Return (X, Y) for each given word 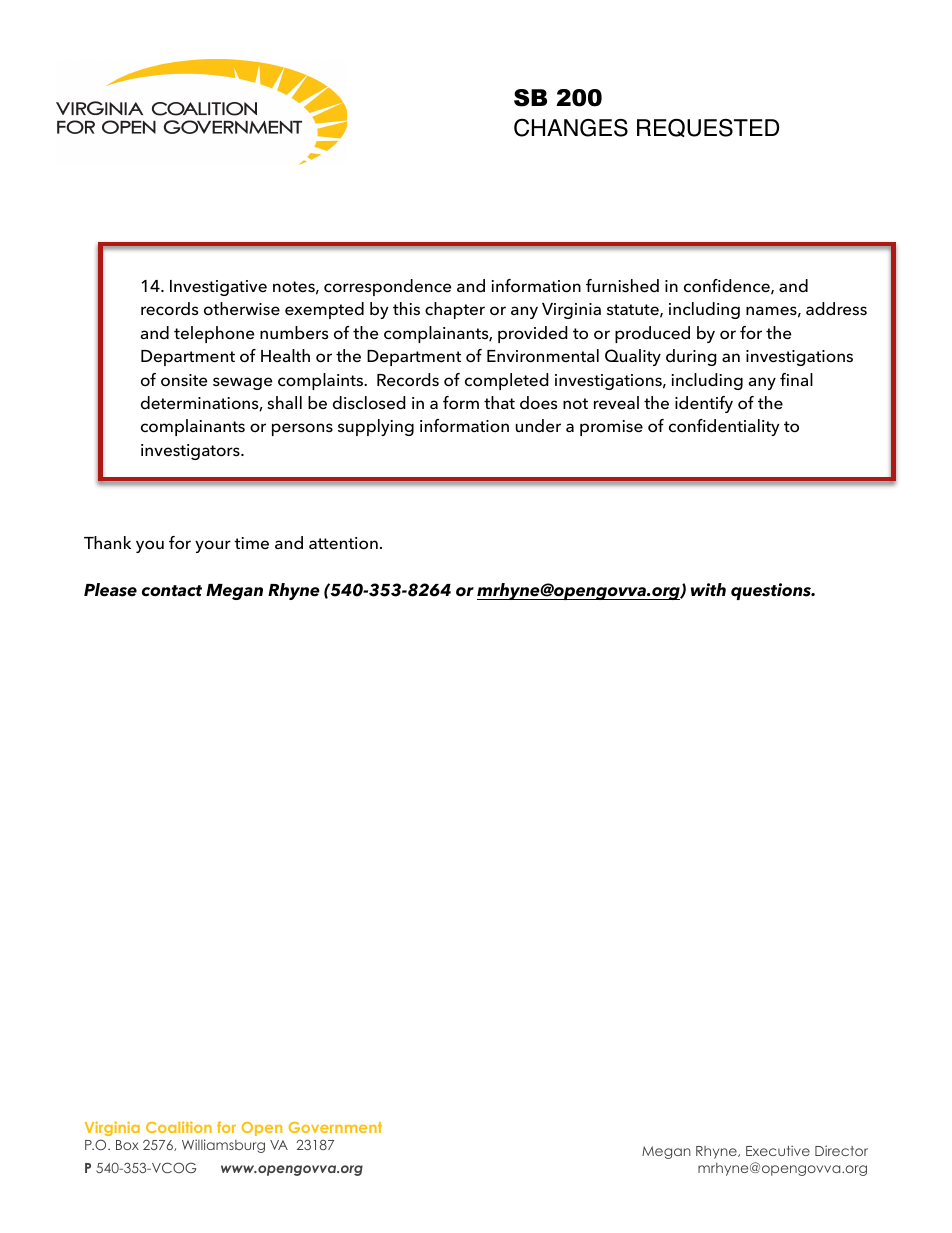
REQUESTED (708, 127)
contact (172, 591)
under (538, 426)
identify (704, 404)
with (708, 589)
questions (772, 591)
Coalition (179, 1127)
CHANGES (571, 128)
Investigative (218, 288)
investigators (191, 452)
